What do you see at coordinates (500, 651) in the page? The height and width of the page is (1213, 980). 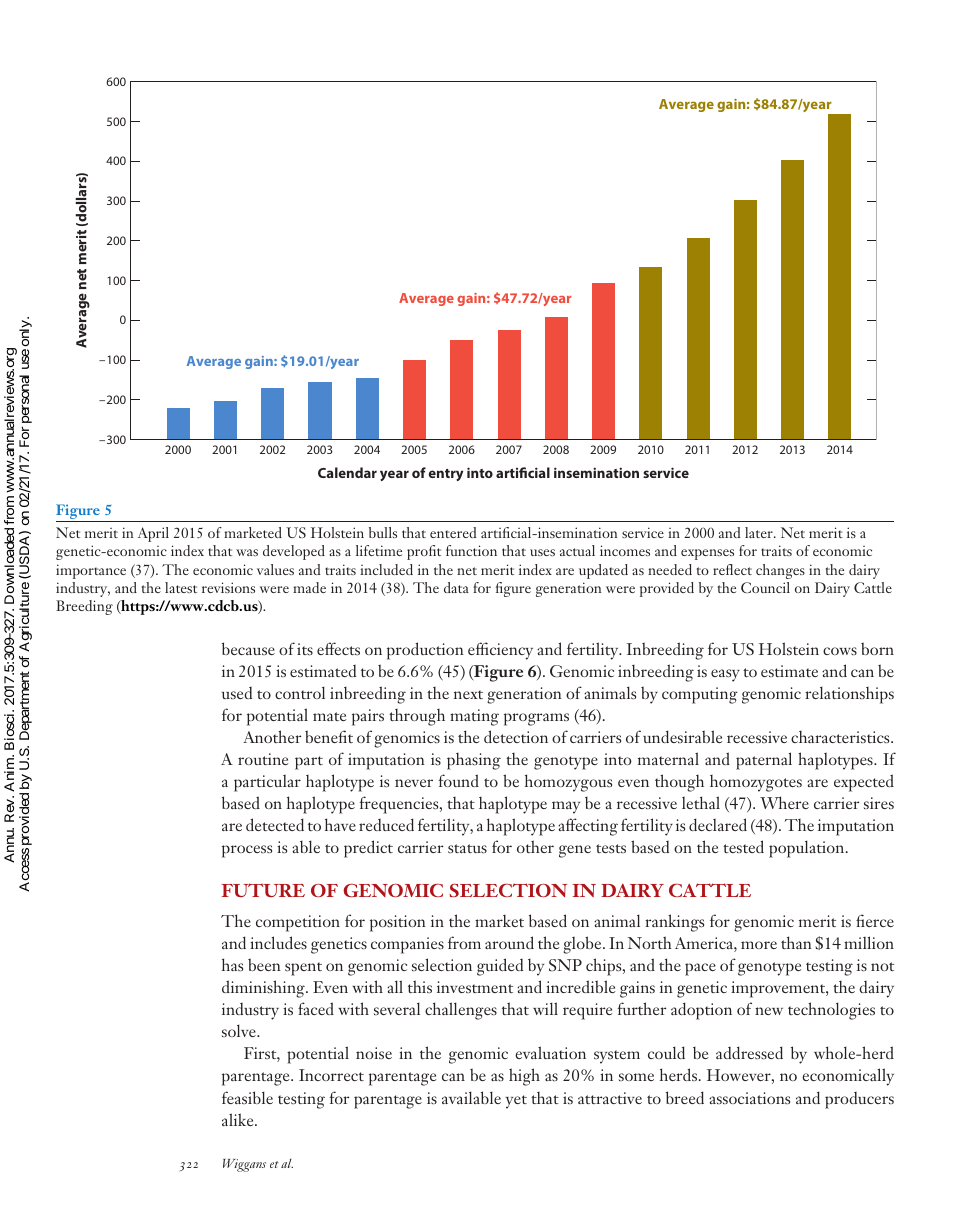 I see `efficiency` at bounding box center [500, 651].
